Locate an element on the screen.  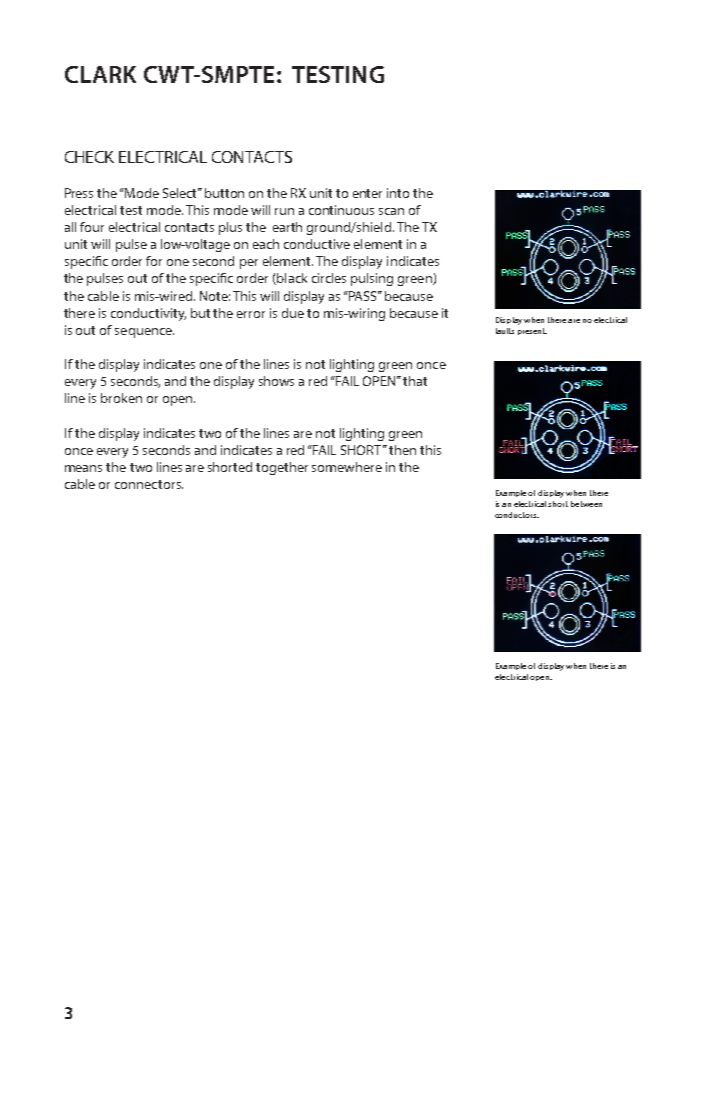
connectors is located at coordinates (149, 484).
